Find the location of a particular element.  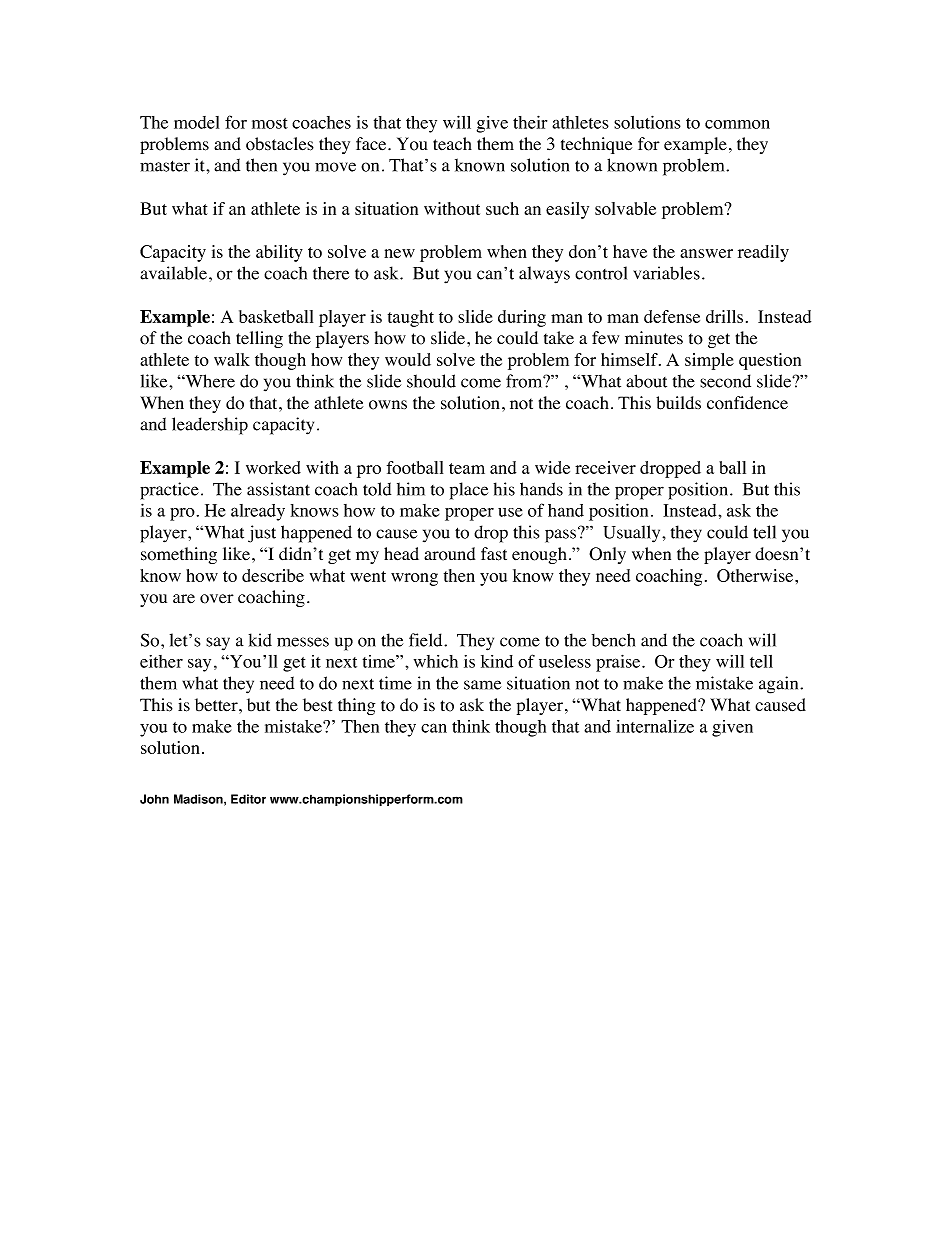

describe is located at coordinates (273, 575).
